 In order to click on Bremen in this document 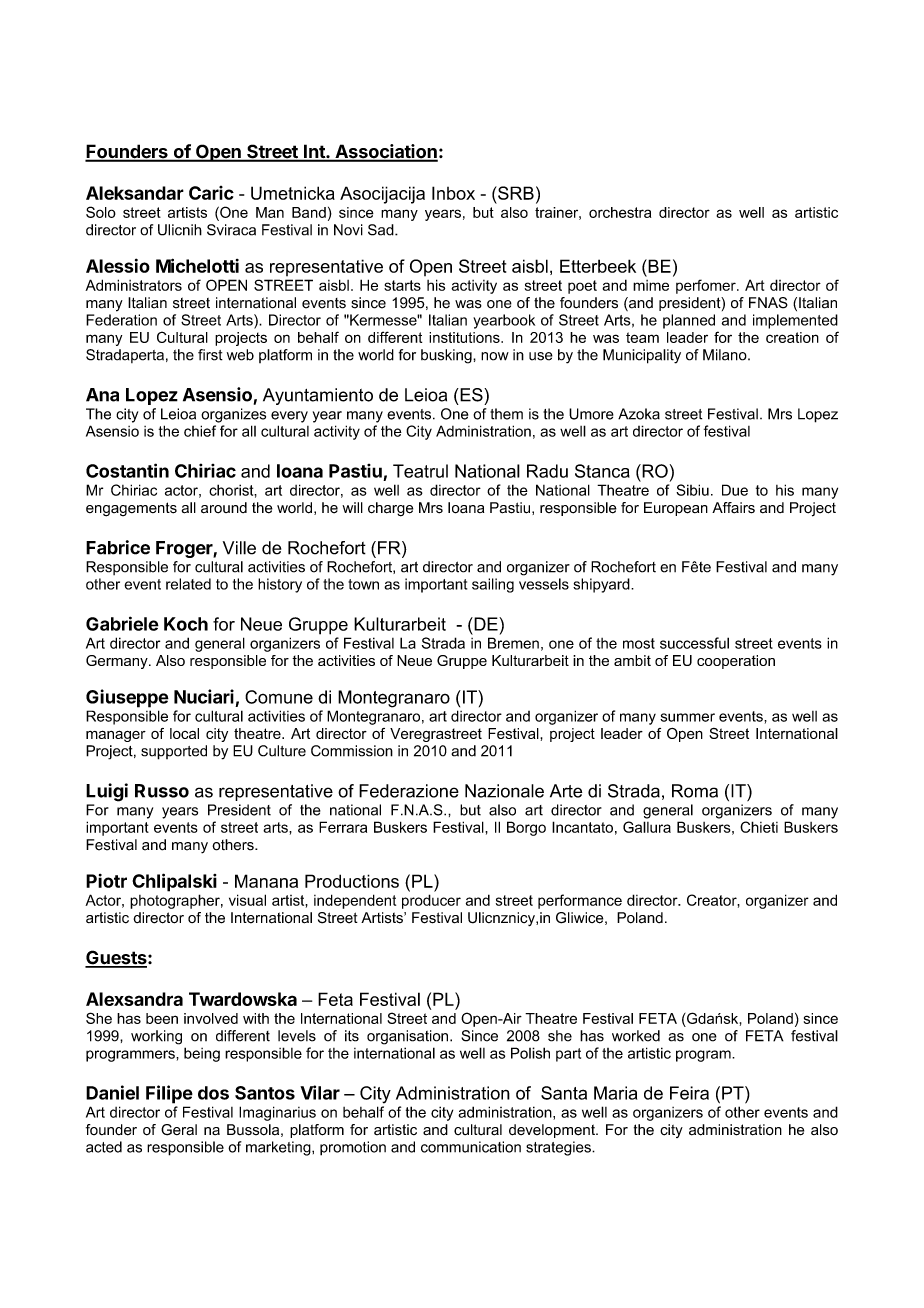, I will do `click(513, 643)`.
